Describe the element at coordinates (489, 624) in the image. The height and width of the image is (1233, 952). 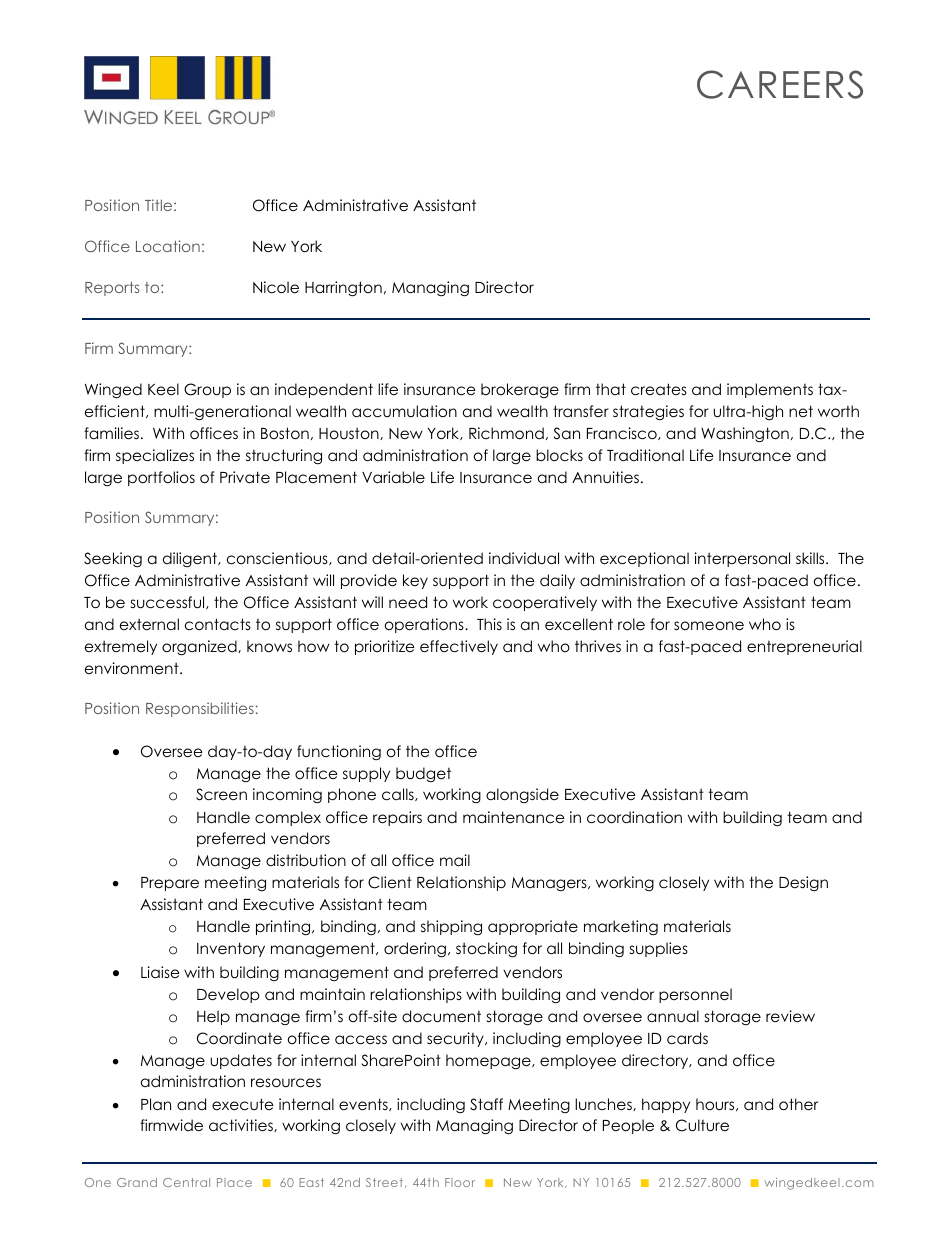
I see `This` at that location.
